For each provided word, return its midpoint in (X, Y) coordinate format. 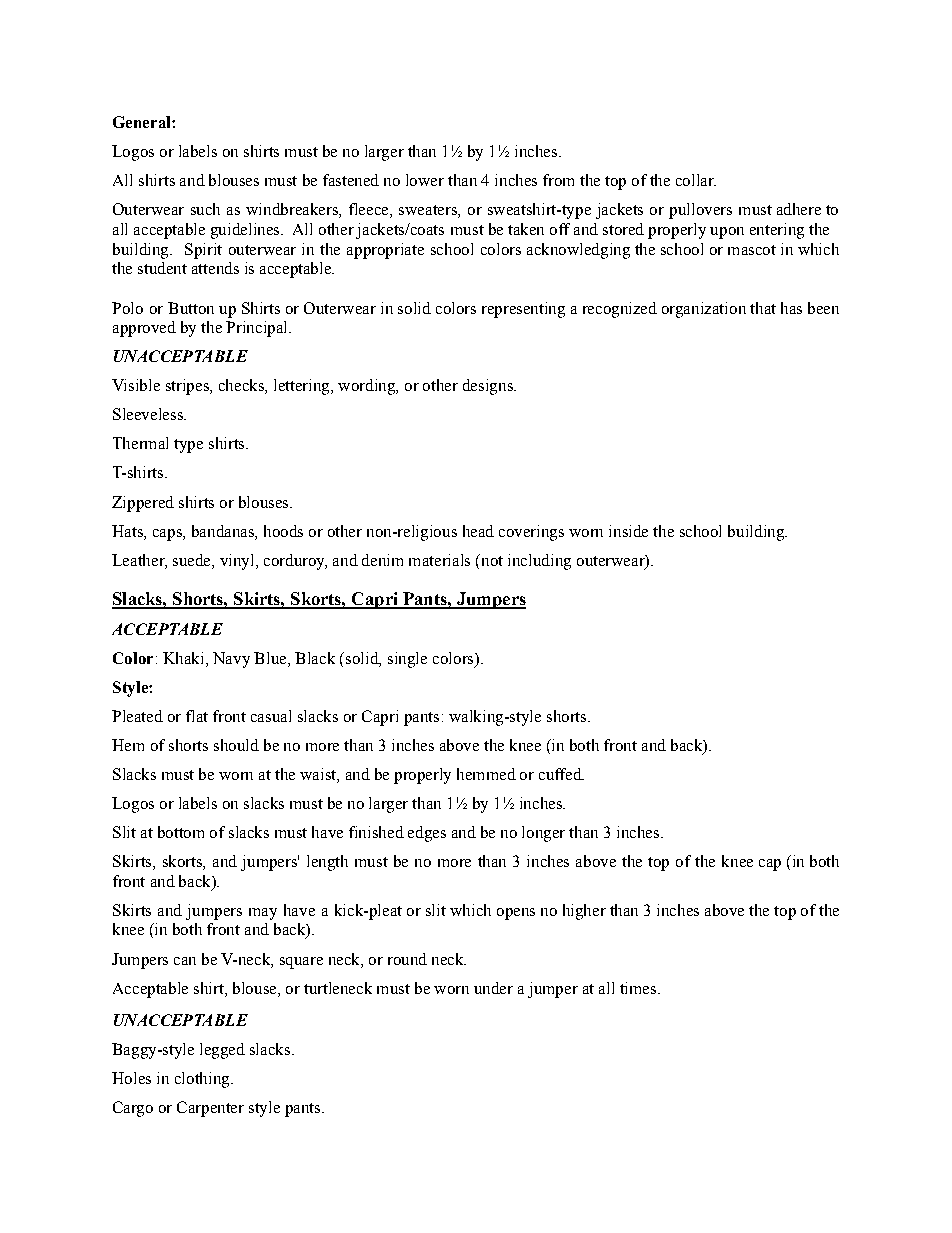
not (491, 560)
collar (696, 180)
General (143, 122)
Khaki (185, 658)
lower (425, 180)
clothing (203, 1080)
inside (628, 531)
